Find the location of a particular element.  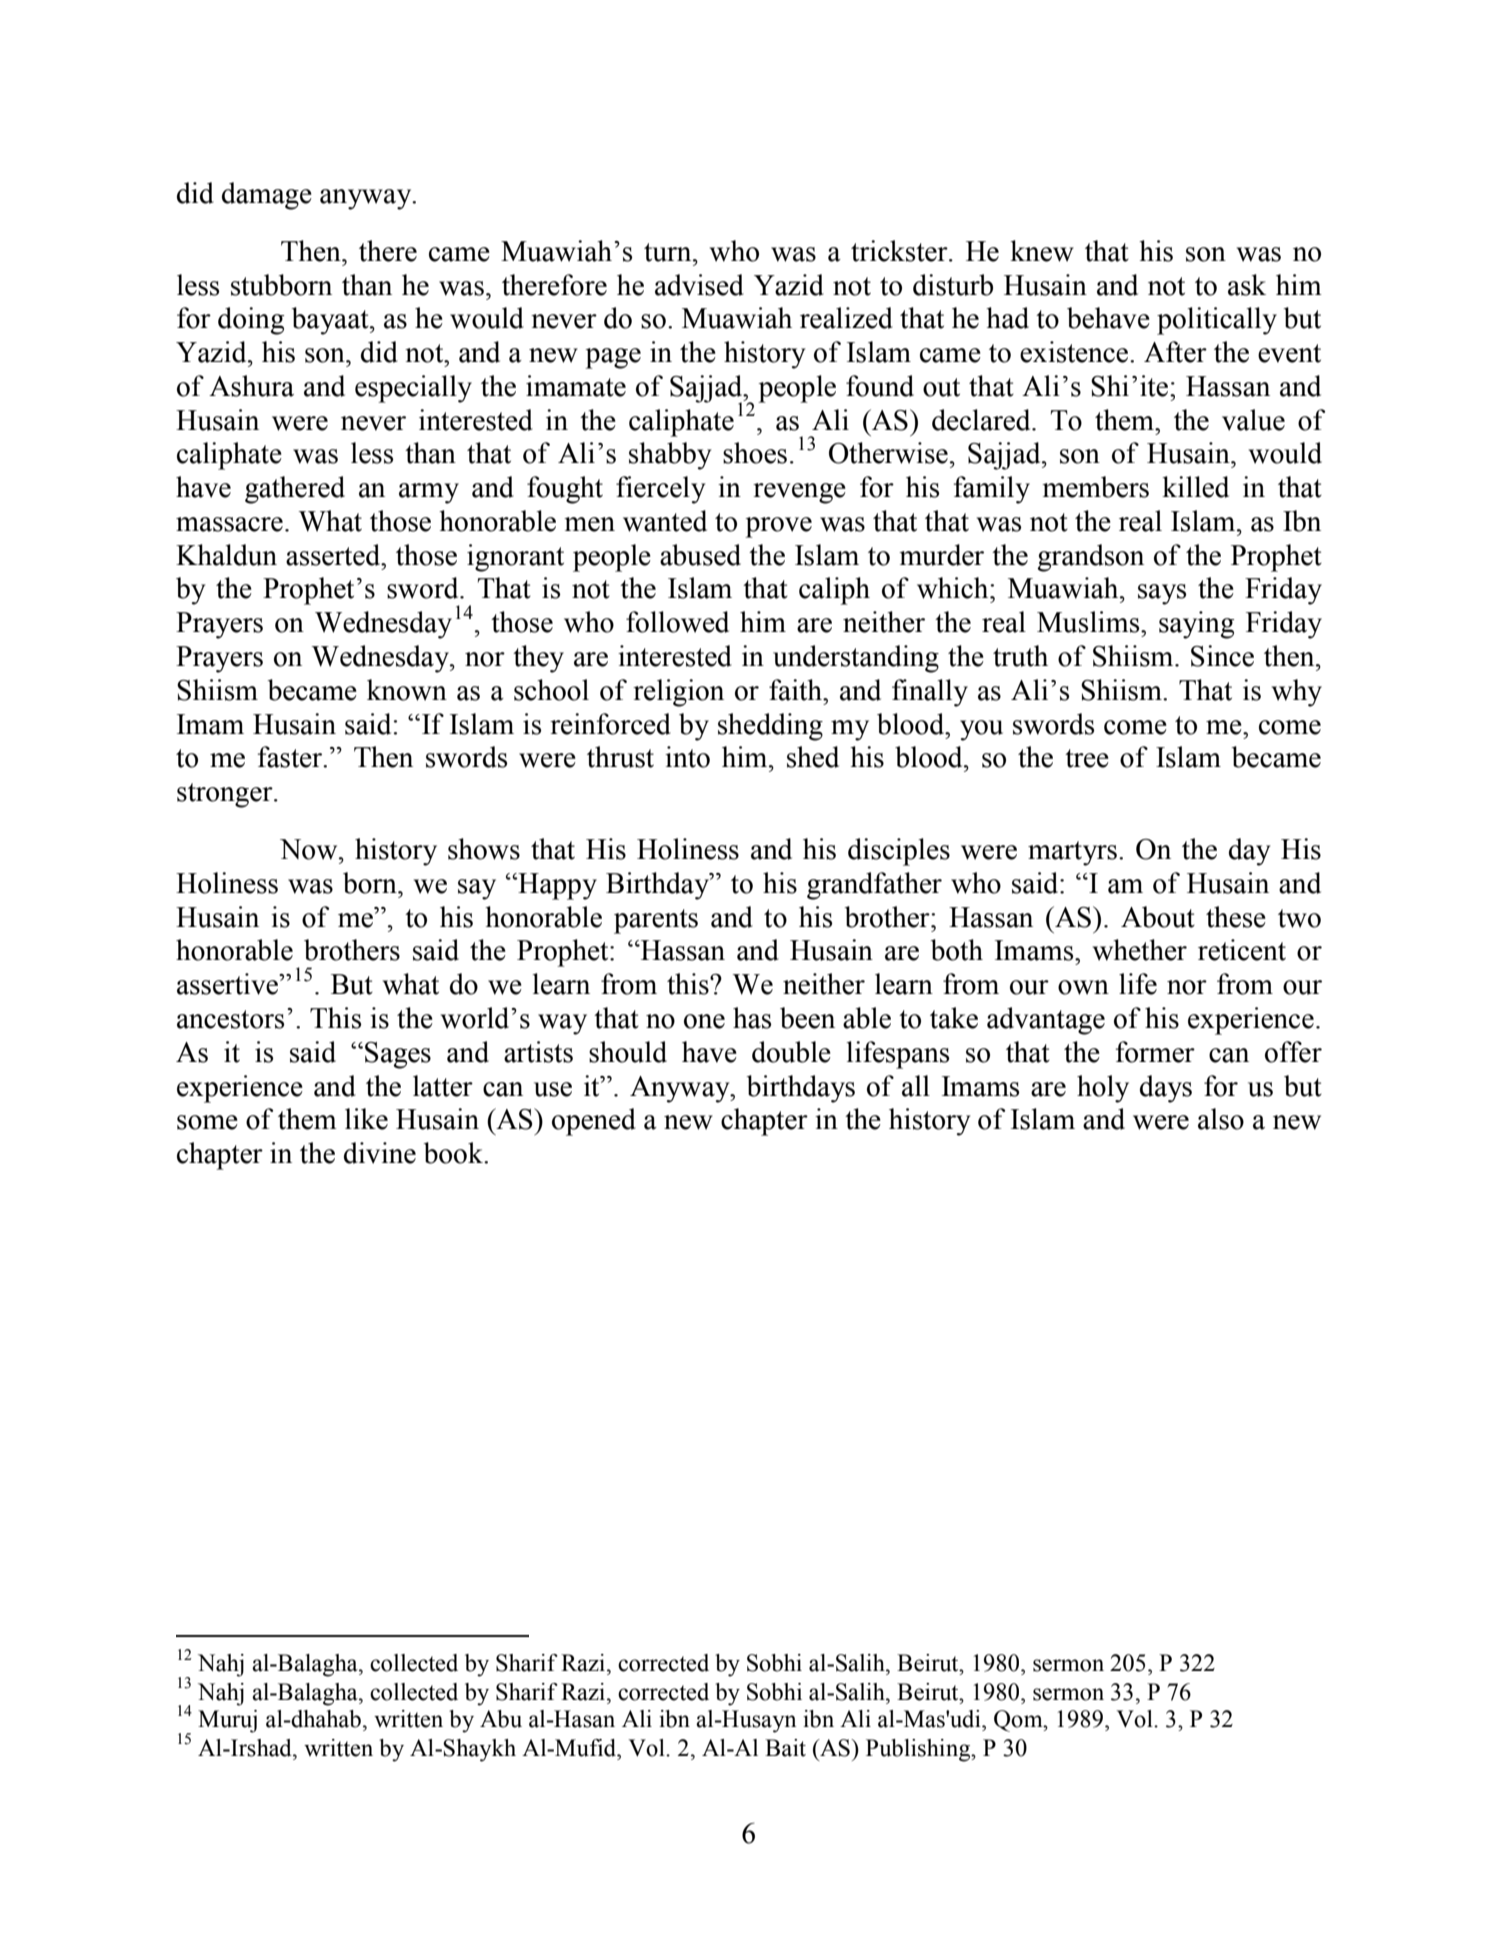

like is located at coordinates (366, 1119).
